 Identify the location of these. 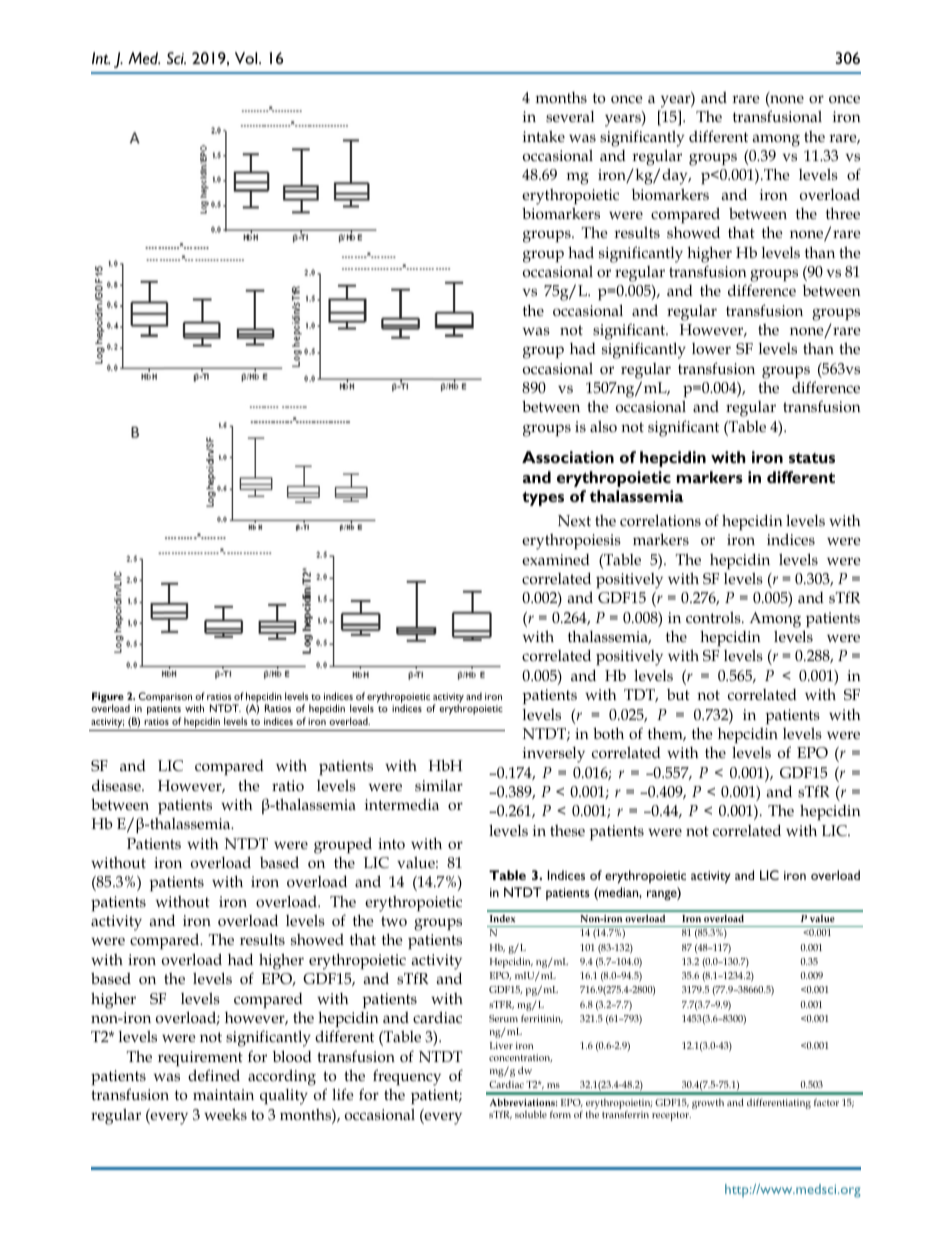
(567, 830).
